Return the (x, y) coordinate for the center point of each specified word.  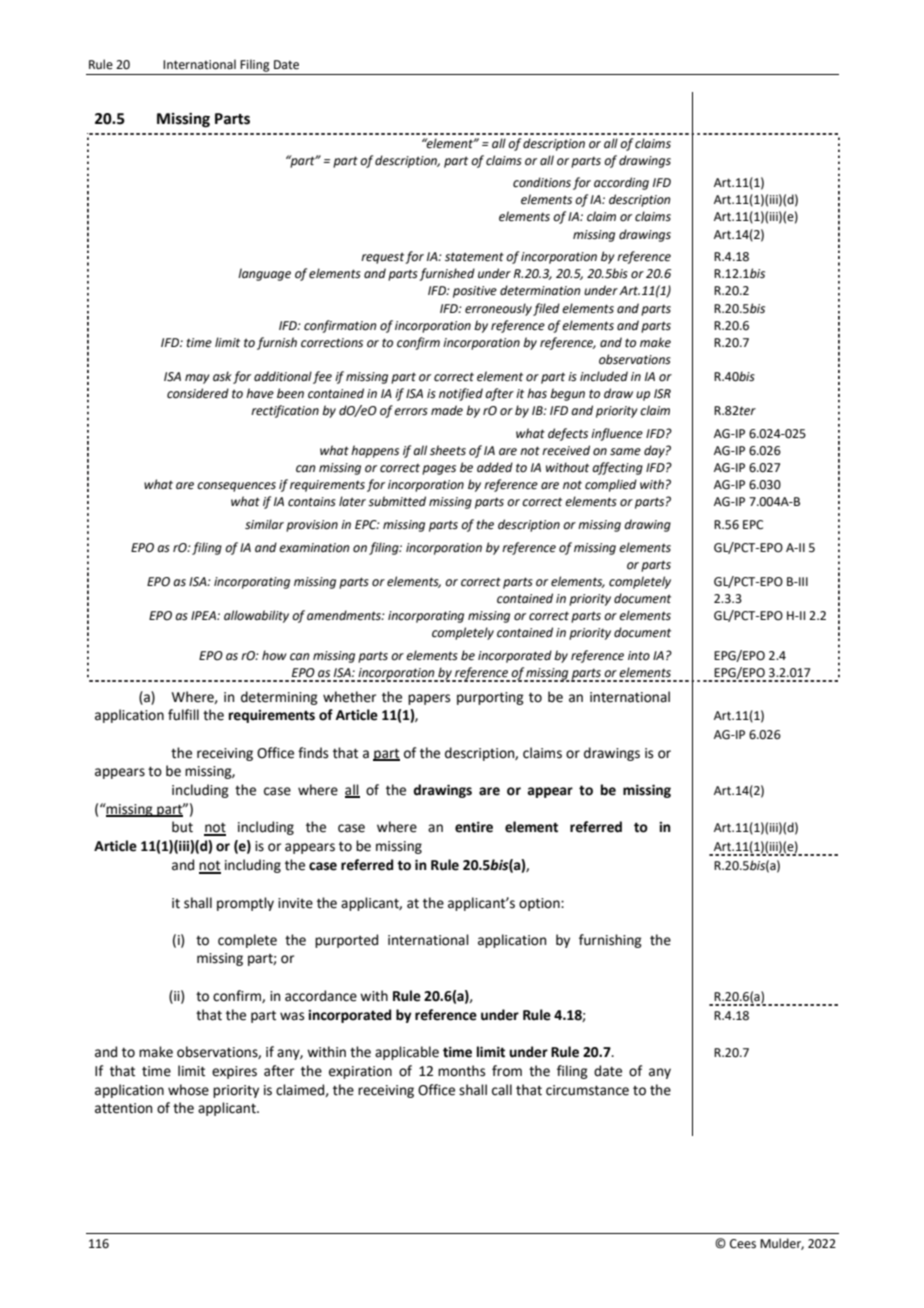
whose (188, 1090)
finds (313, 753)
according (621, 183)
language (264, 274)
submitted (397, 501)
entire (474, 827)
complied (611, 485)
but (182, 827)
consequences (236, 487)
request (383, 258)
